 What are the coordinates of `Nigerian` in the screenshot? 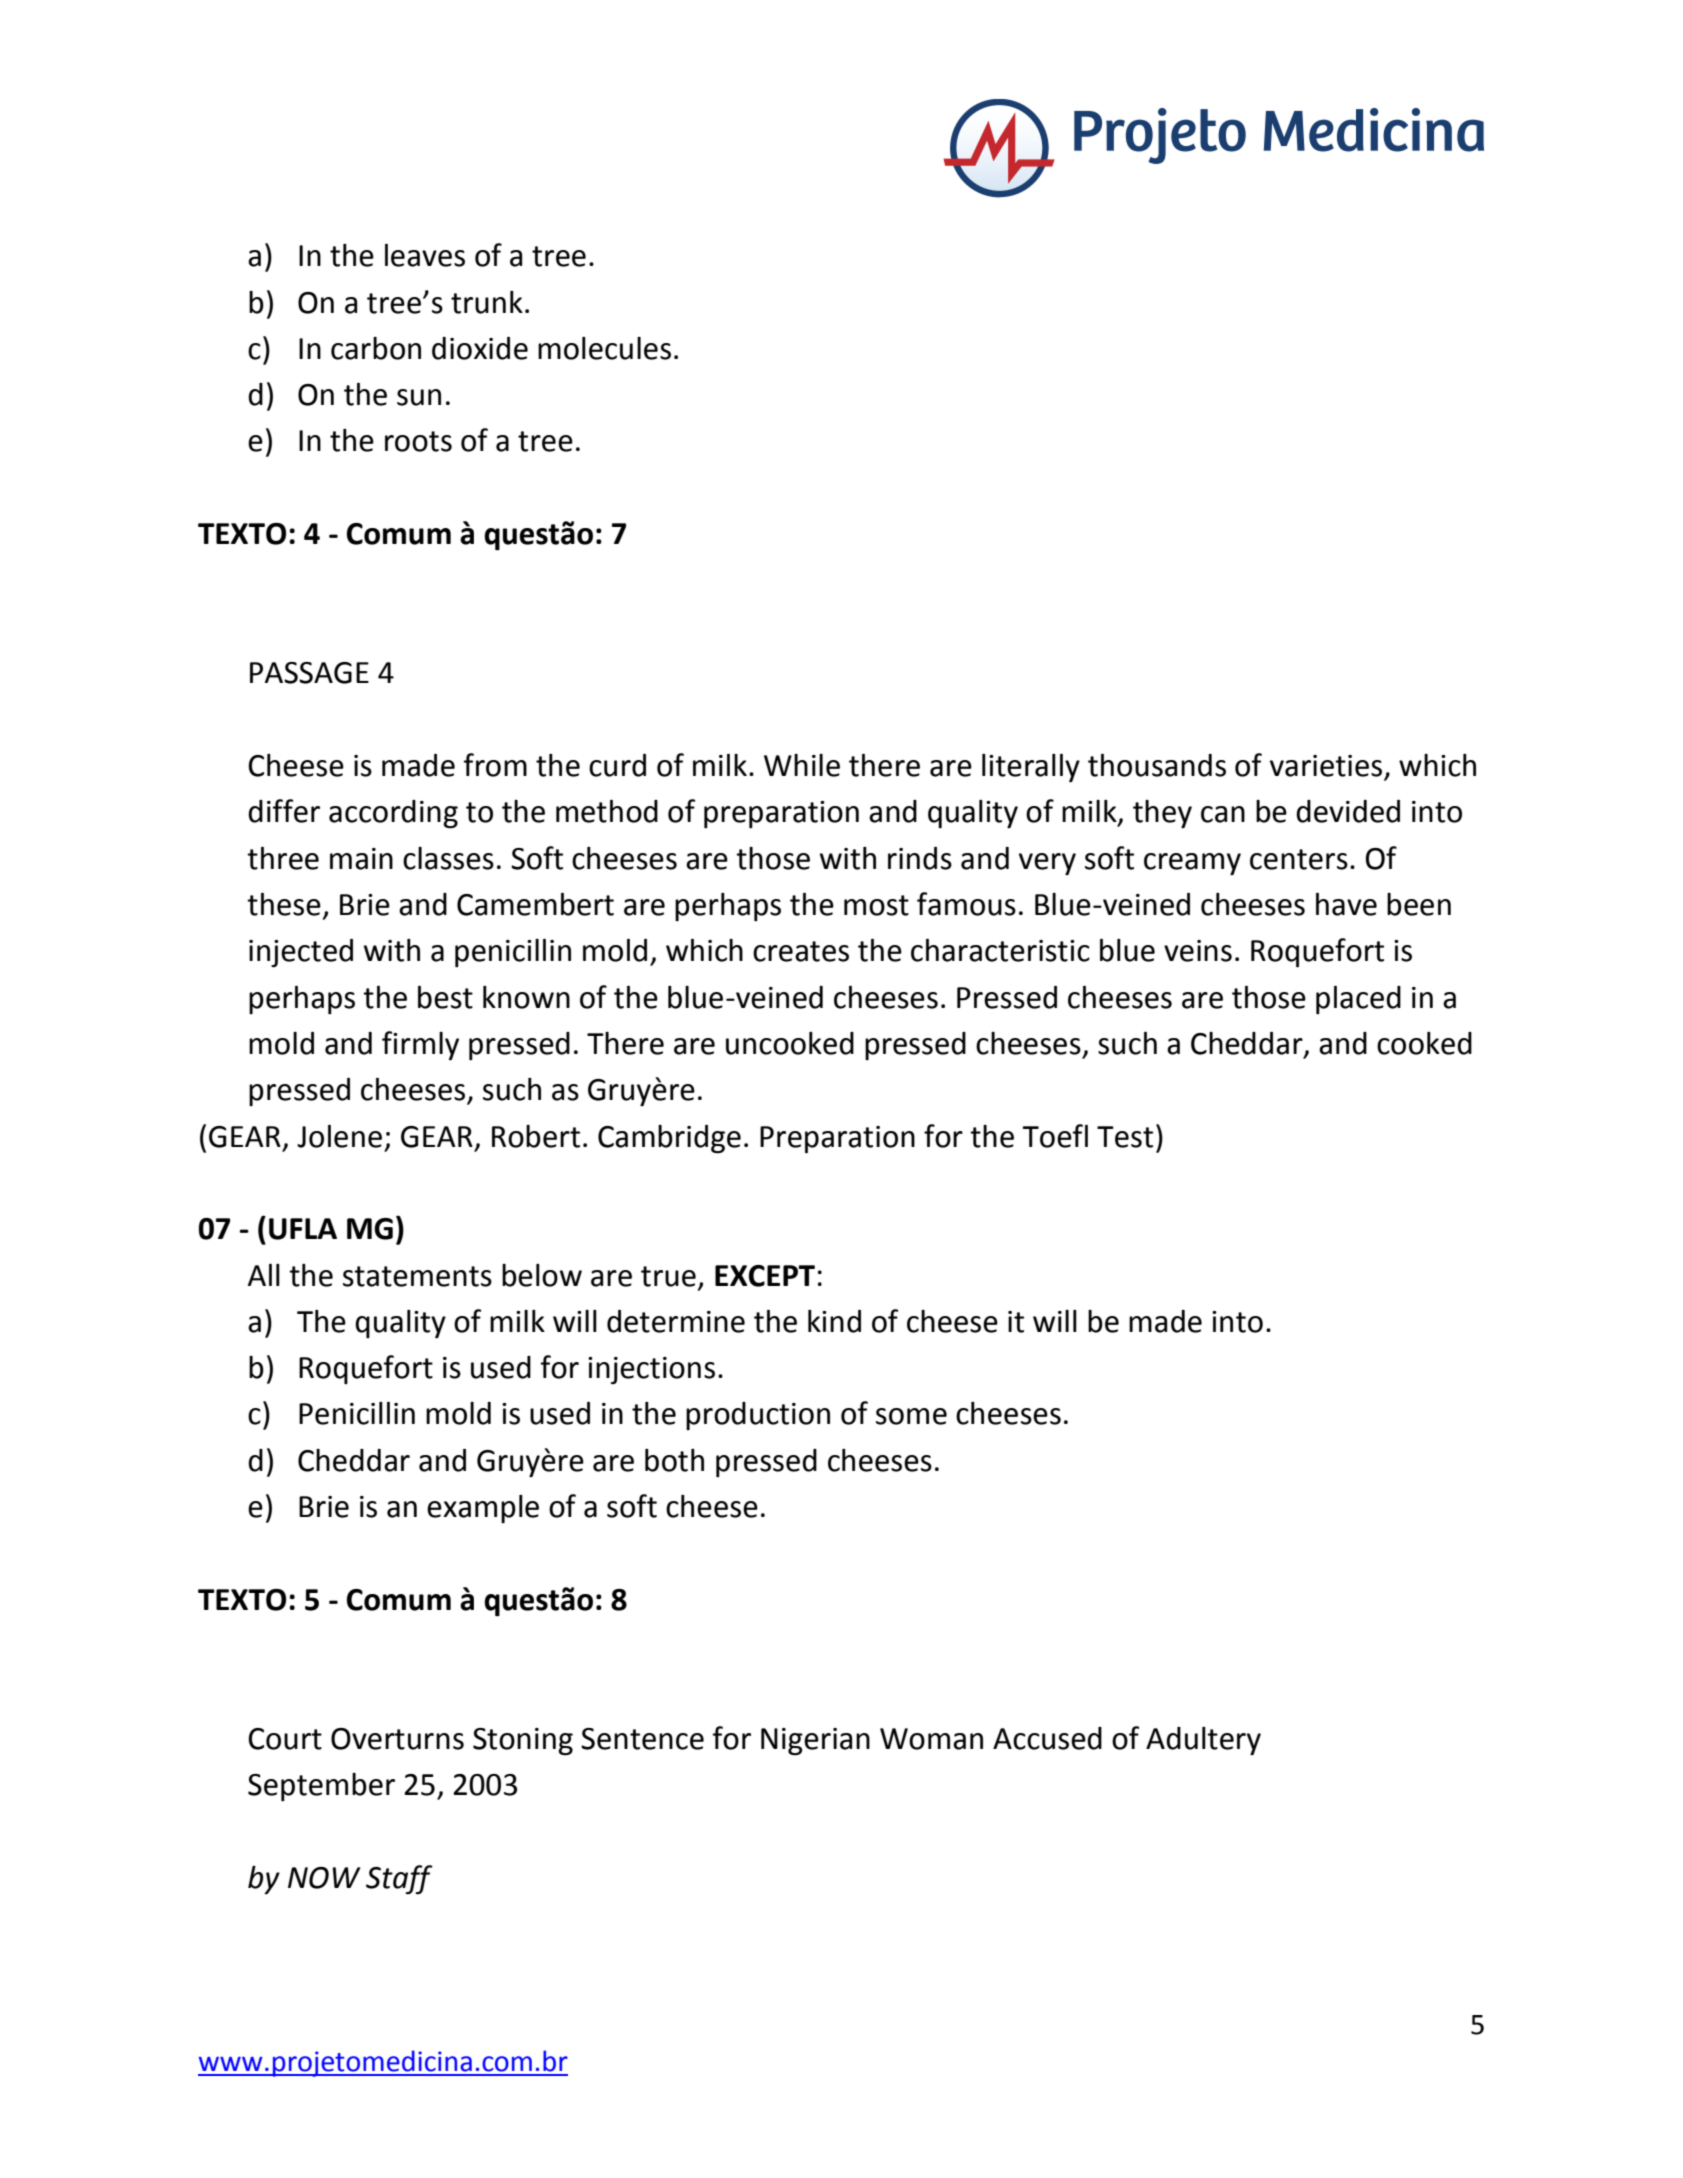 It's located at (815, 1742).
